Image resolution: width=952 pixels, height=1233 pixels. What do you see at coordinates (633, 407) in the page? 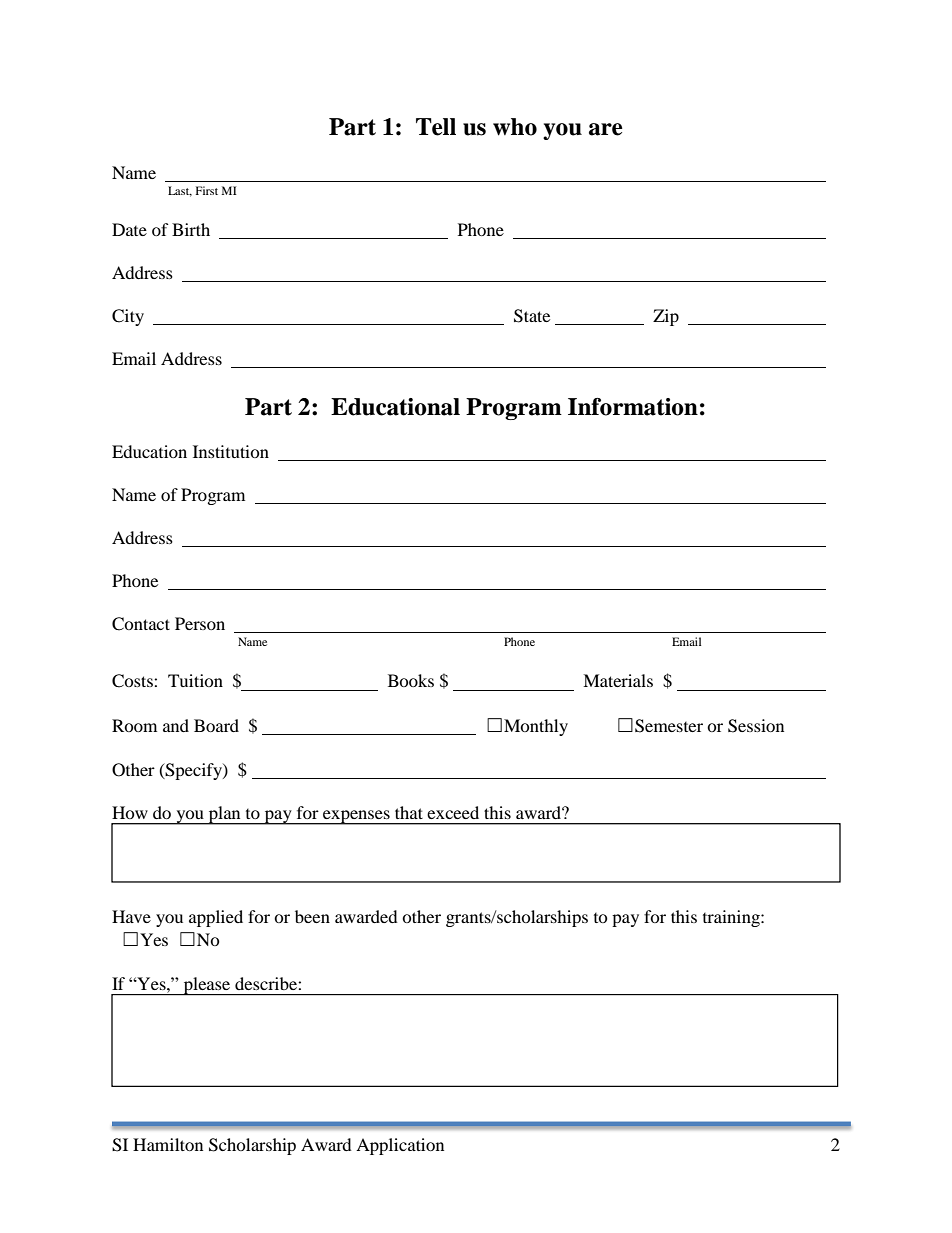
I see `Information` at bounding box center [633, 407].
